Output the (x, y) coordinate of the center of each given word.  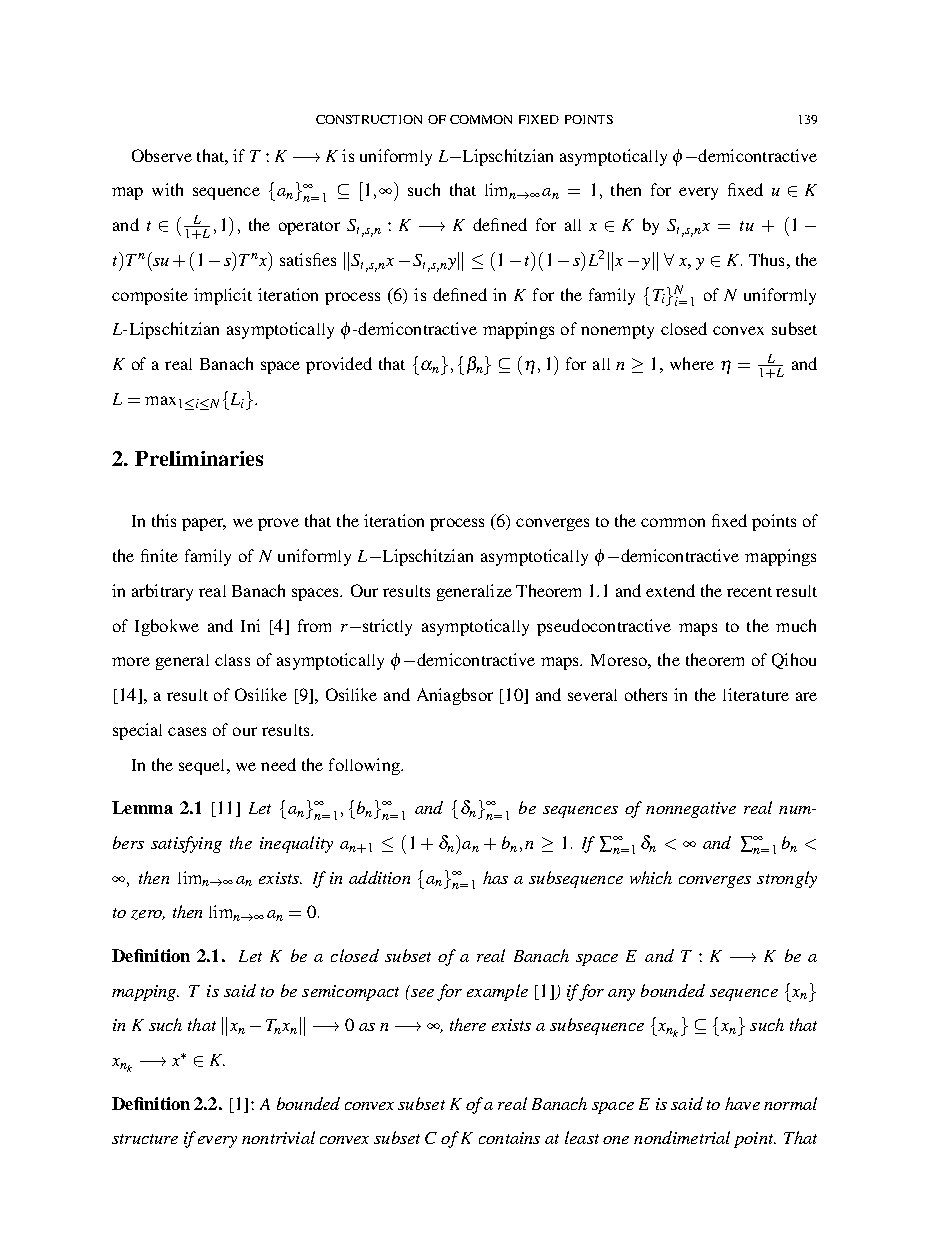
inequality (296, 844)
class (232, 660)
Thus (766, 259)
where (692, 363)
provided (339, 365)
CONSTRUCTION (369, 119)
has (495, 877)
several (592, 695)
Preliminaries (199, 458)
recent (749, 592)
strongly (787, 879)
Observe (162, 155)
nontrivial (278, 1137)
